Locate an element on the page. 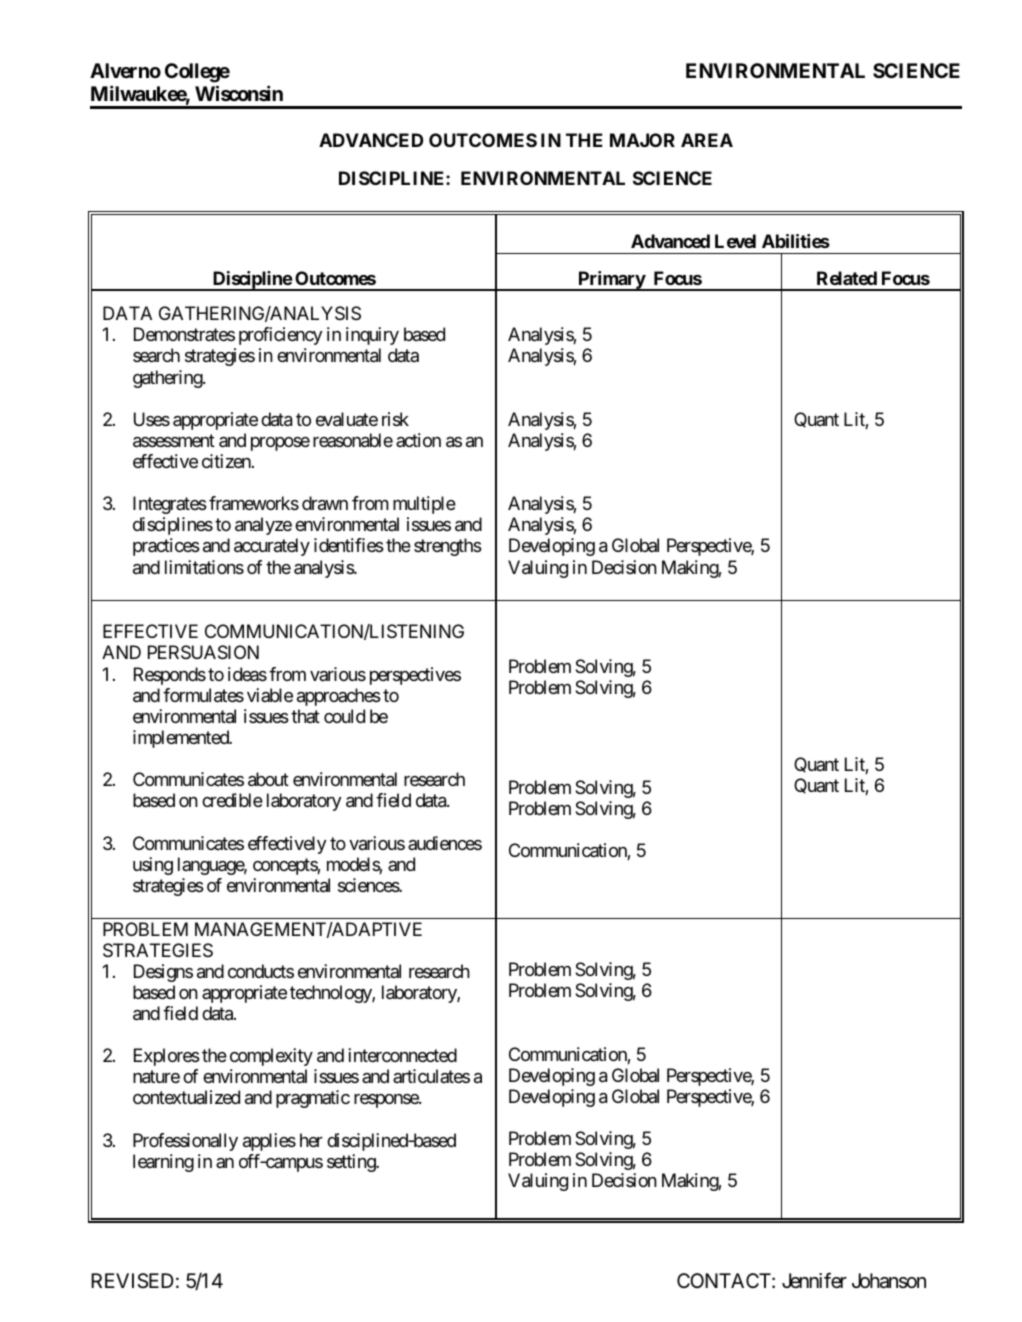  could is located at coordinates (344, 716).
